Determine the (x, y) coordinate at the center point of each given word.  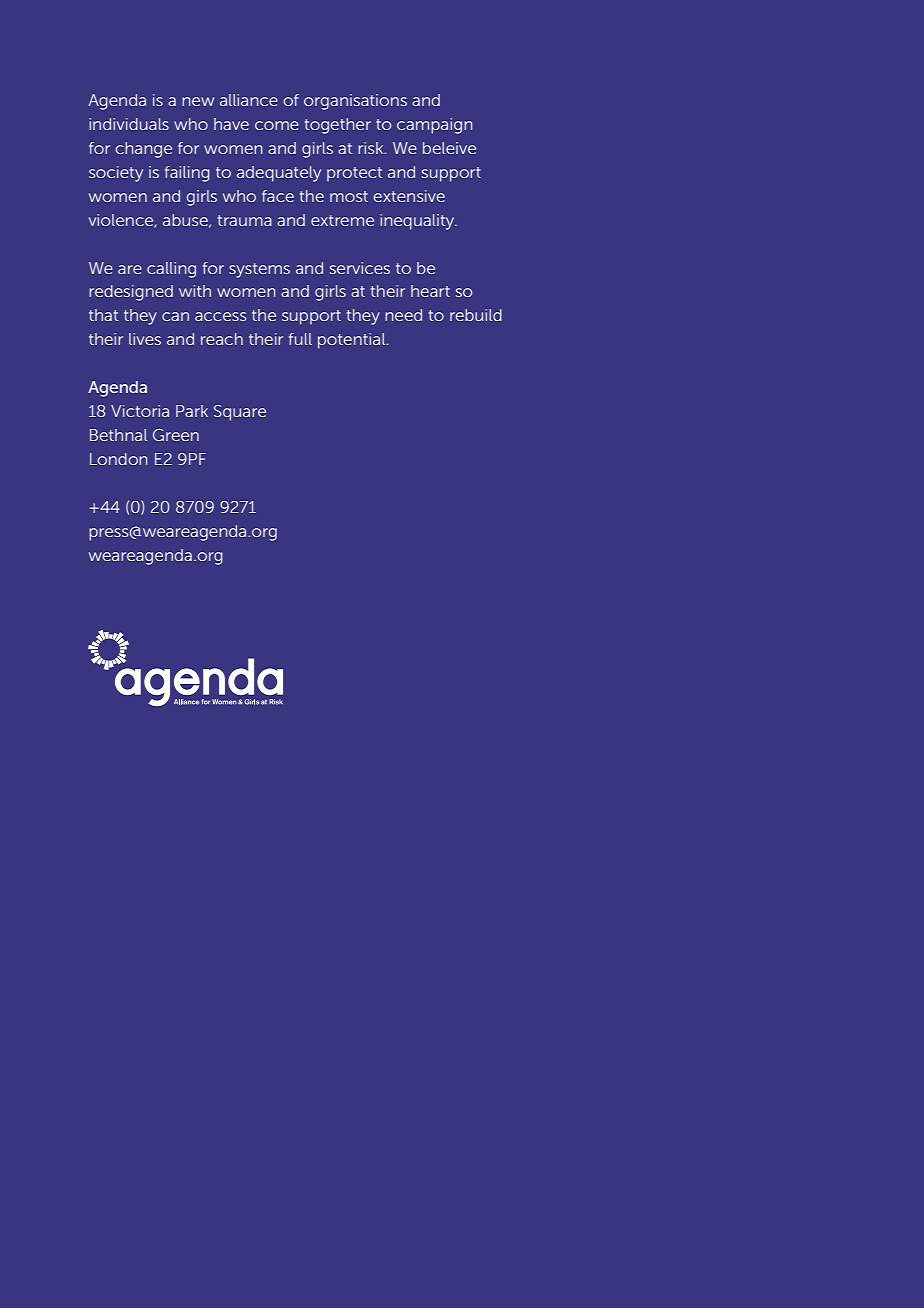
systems (259, 270)
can (175, 316)
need (403, 315)
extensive (409, 196)
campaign (434, 126)
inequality (418, 222)
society (116, 174)
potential (353, 341)
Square (240, 413)
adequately (279, 174)
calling (171, 270)
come (277, 125)
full (300, 339)
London (118, 459)
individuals (129, 124)
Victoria (140, 411)
